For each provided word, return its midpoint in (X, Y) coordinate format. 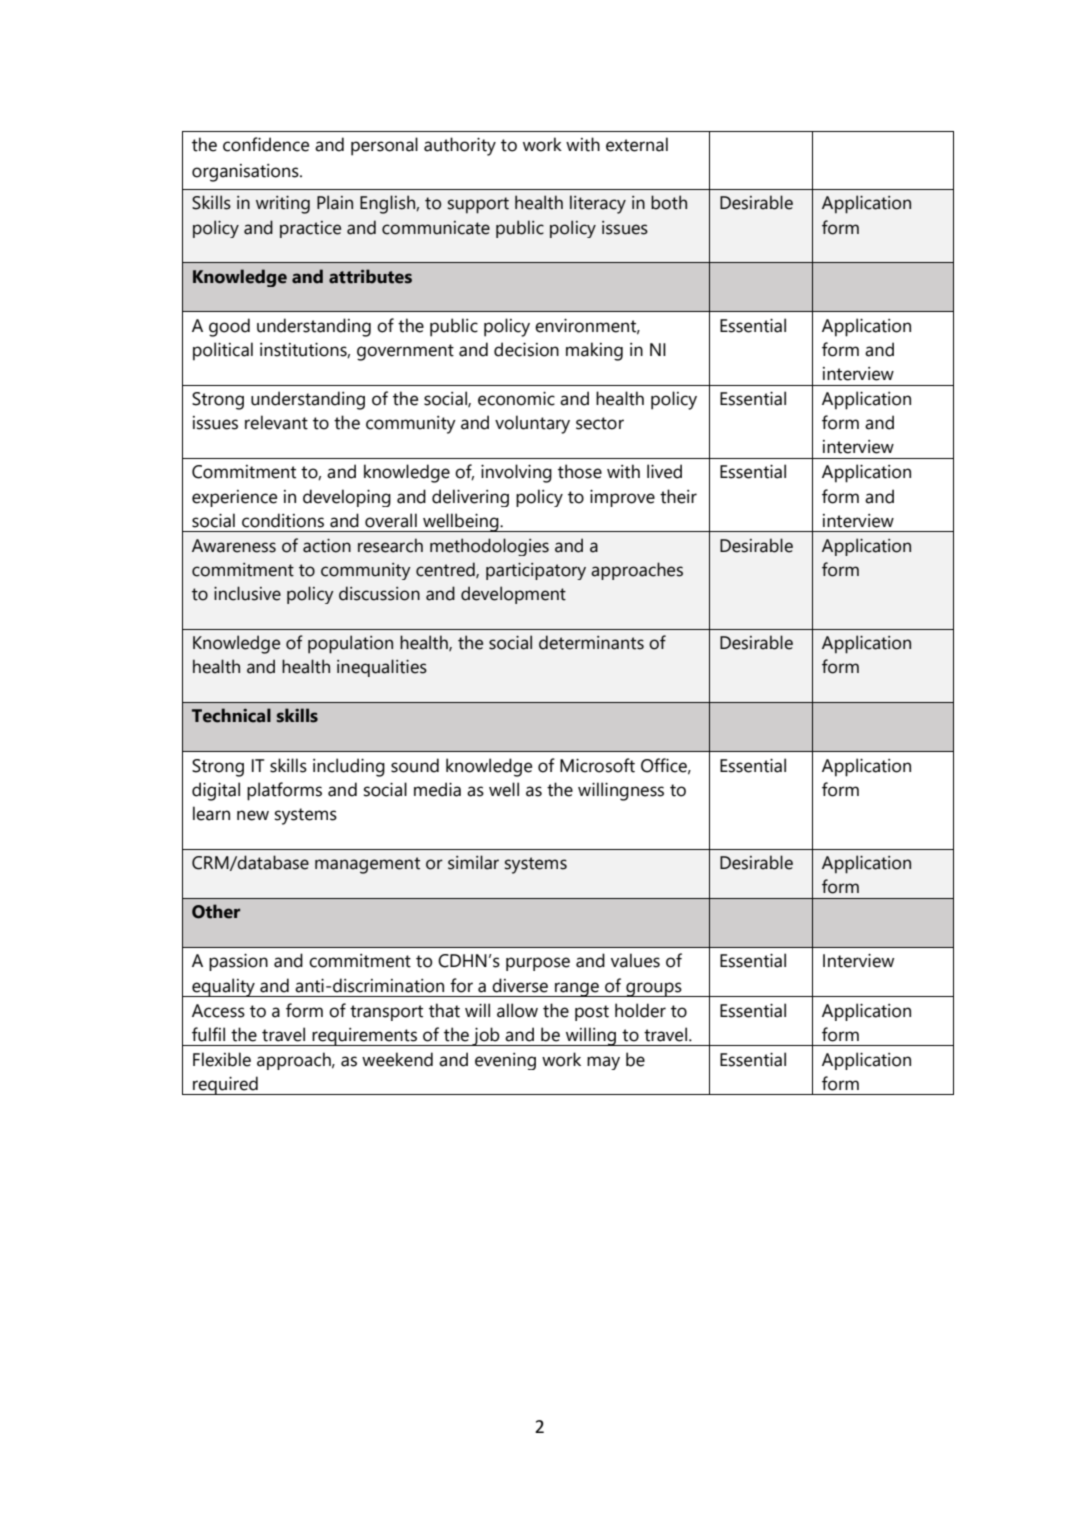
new (253, 815)
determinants (591, 642)
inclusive (247, 593)
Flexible (222, 1059)
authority (460, 146)
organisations (246, 173)
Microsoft (597, 765)
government (405, 352)
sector (600, 423)
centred (446, 570)
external (637, 144)
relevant (276, 422)
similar (473, 862)
